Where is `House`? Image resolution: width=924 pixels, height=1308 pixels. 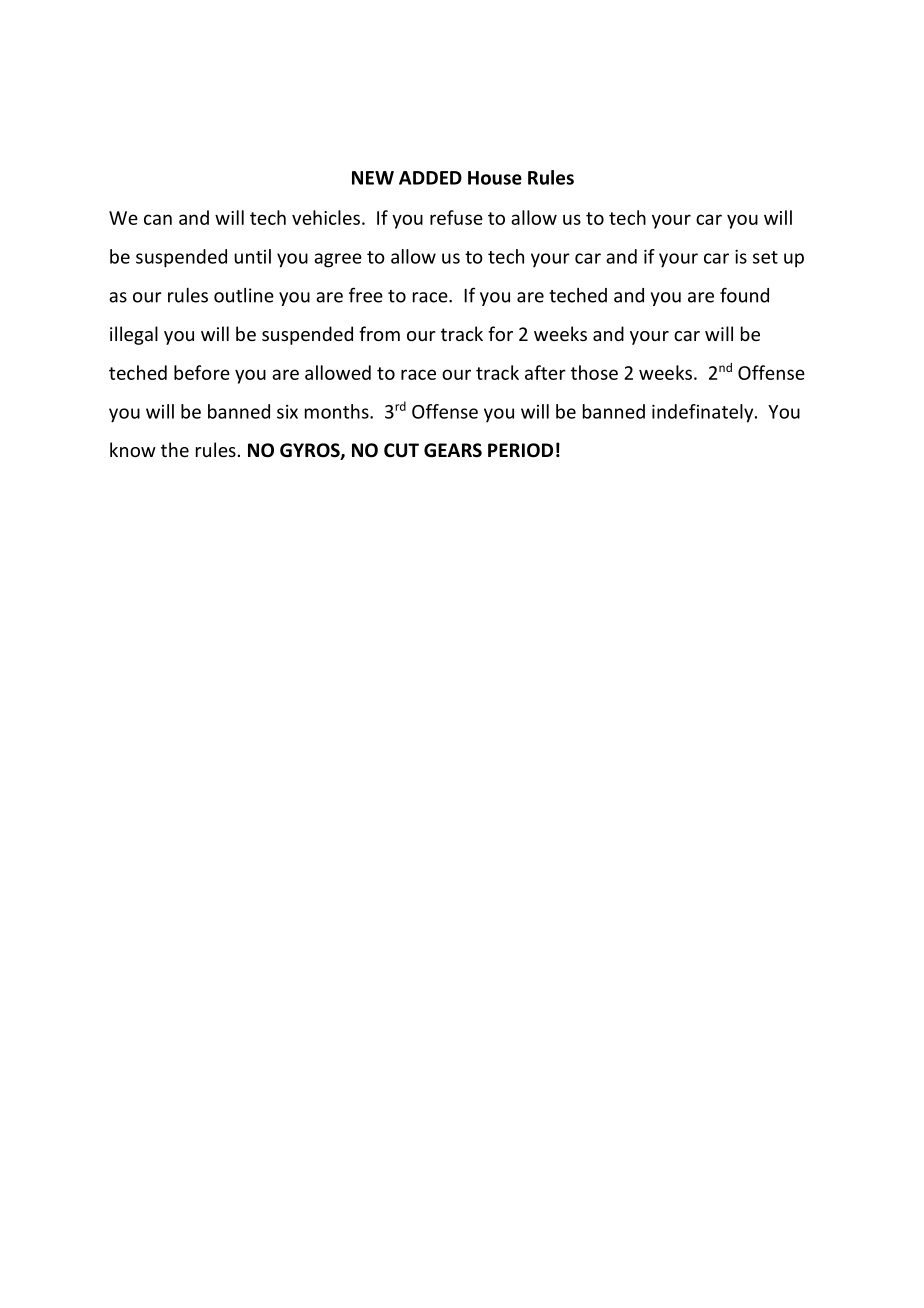 House is located at coordinates (495, 178).
